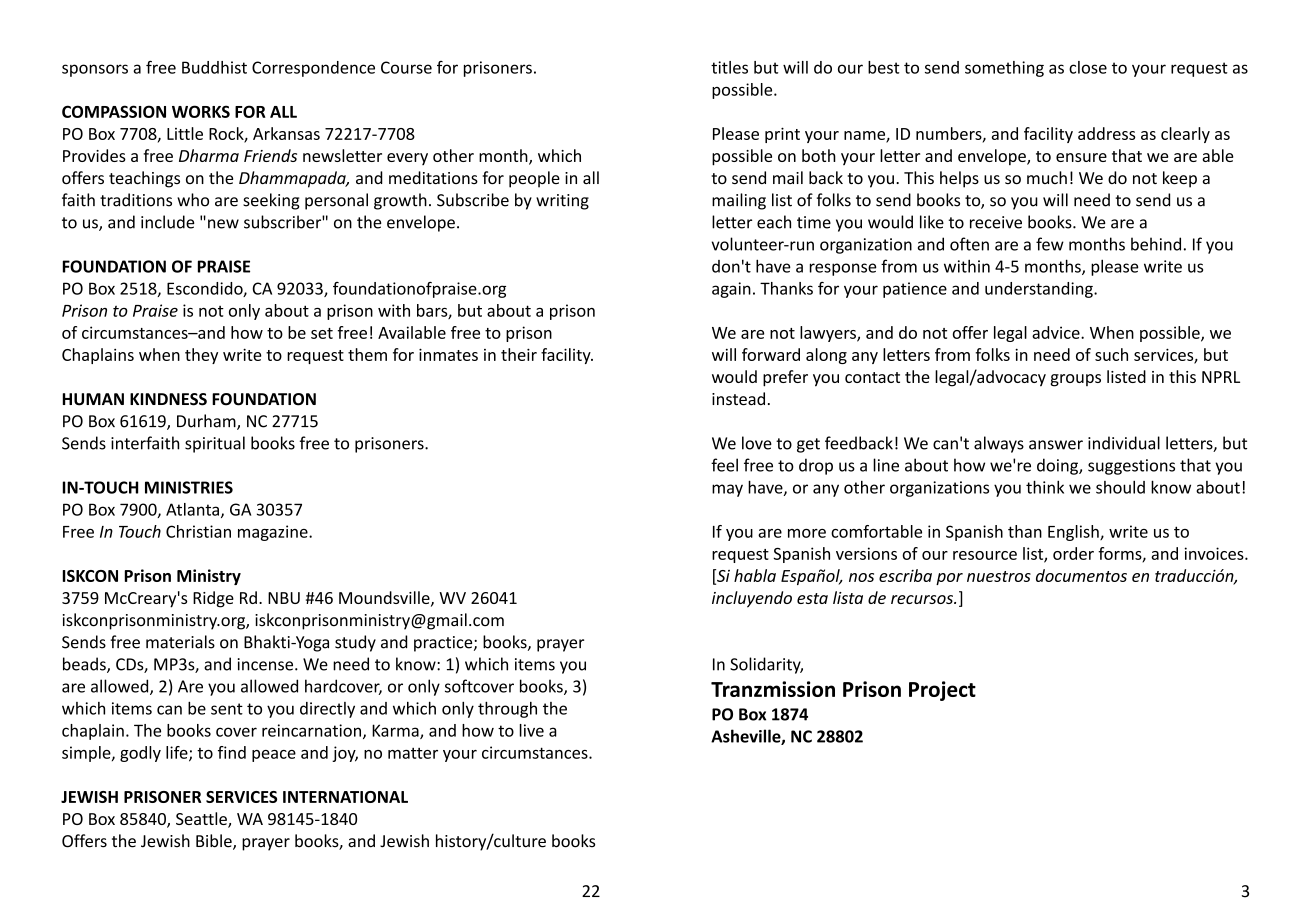 Image resolution: width=1311 pixels, height=924 pixels. Describe the element at coordinates (1057, 332) in the screenshot. I see `advice` at that location.
